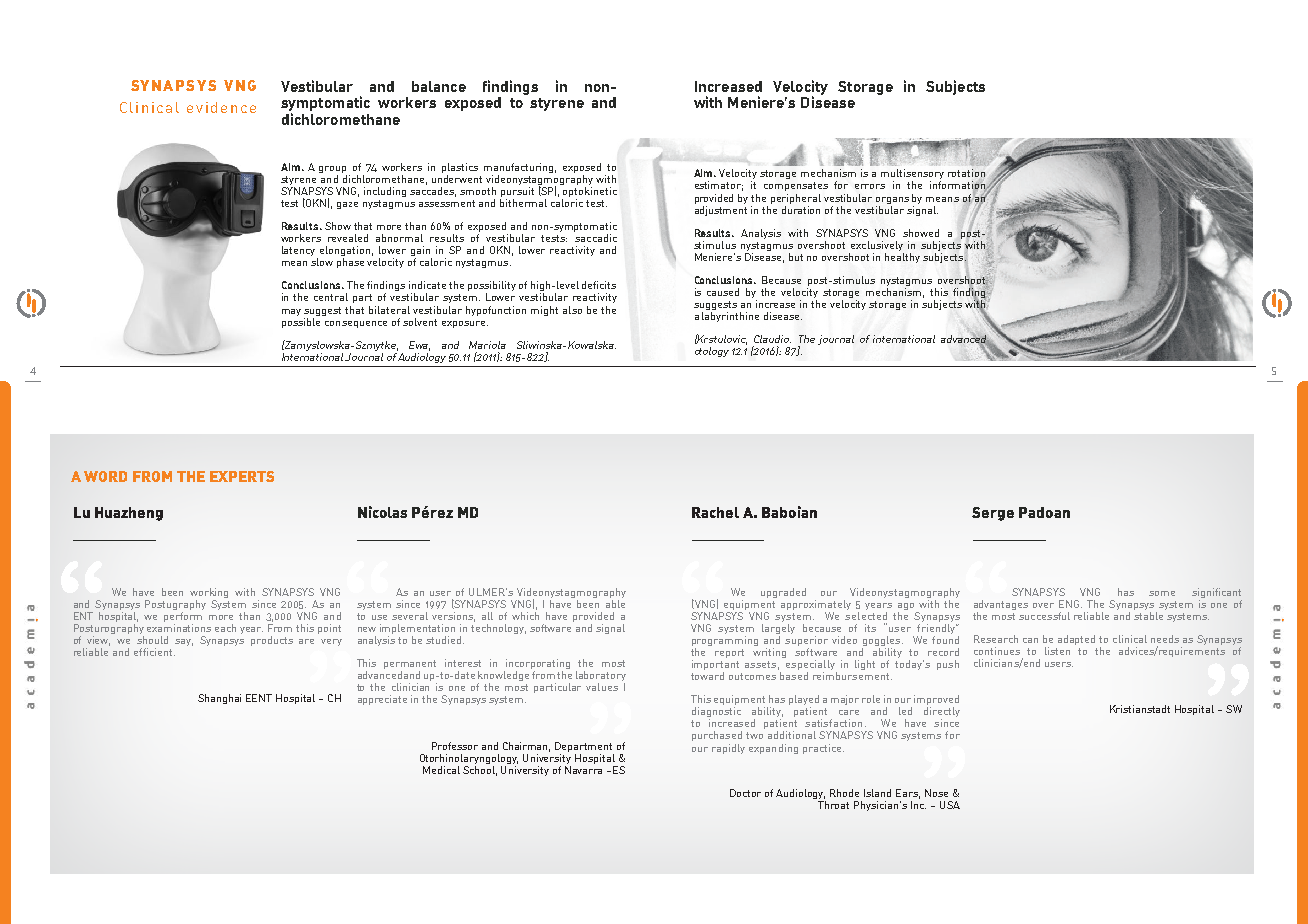  What do you see at coordinates (242, 476) in the screenshot?
I see `EXPERTS` at bounding box center [242, 476].
